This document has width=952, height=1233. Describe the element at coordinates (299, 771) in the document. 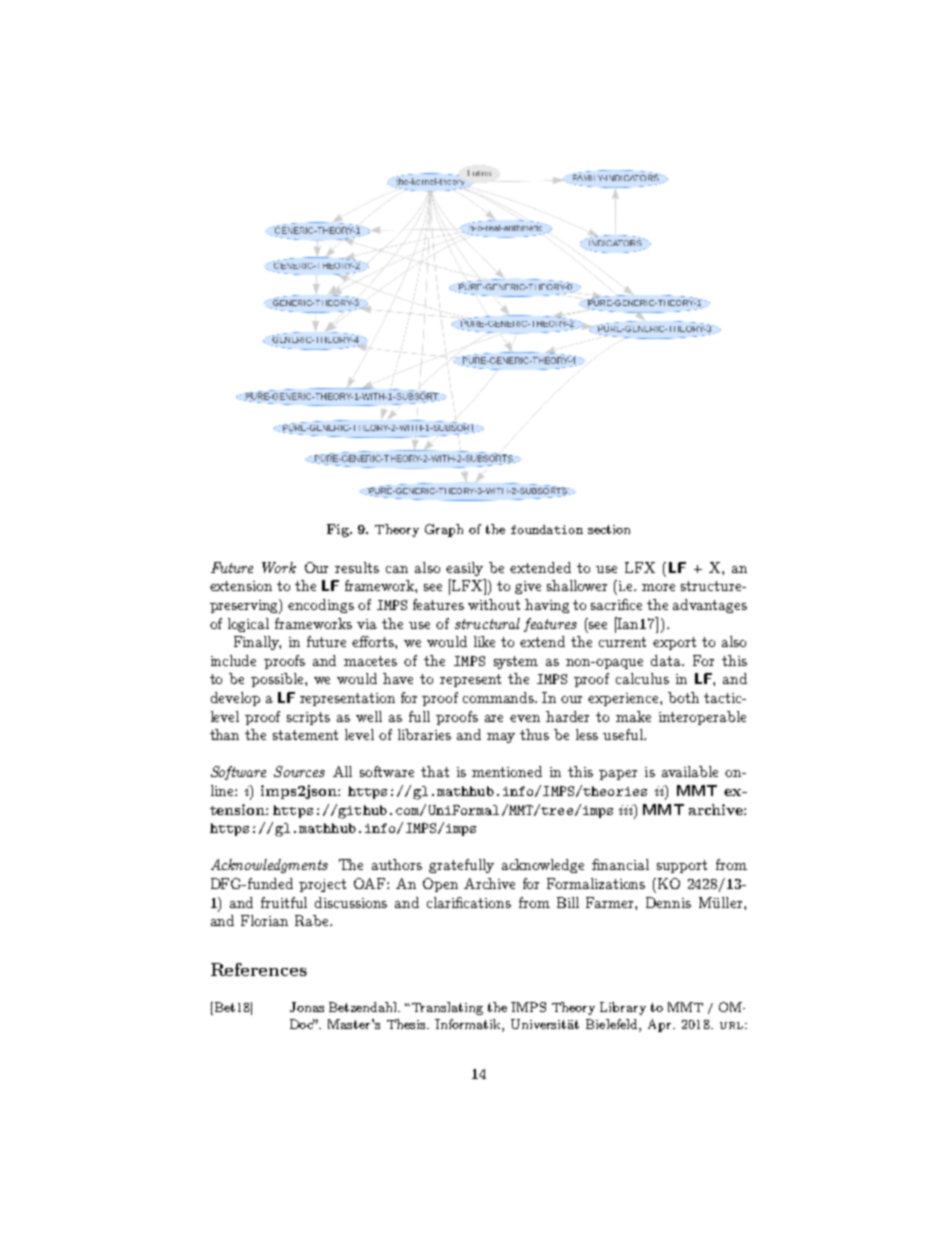

I see `Sources` at that location.
